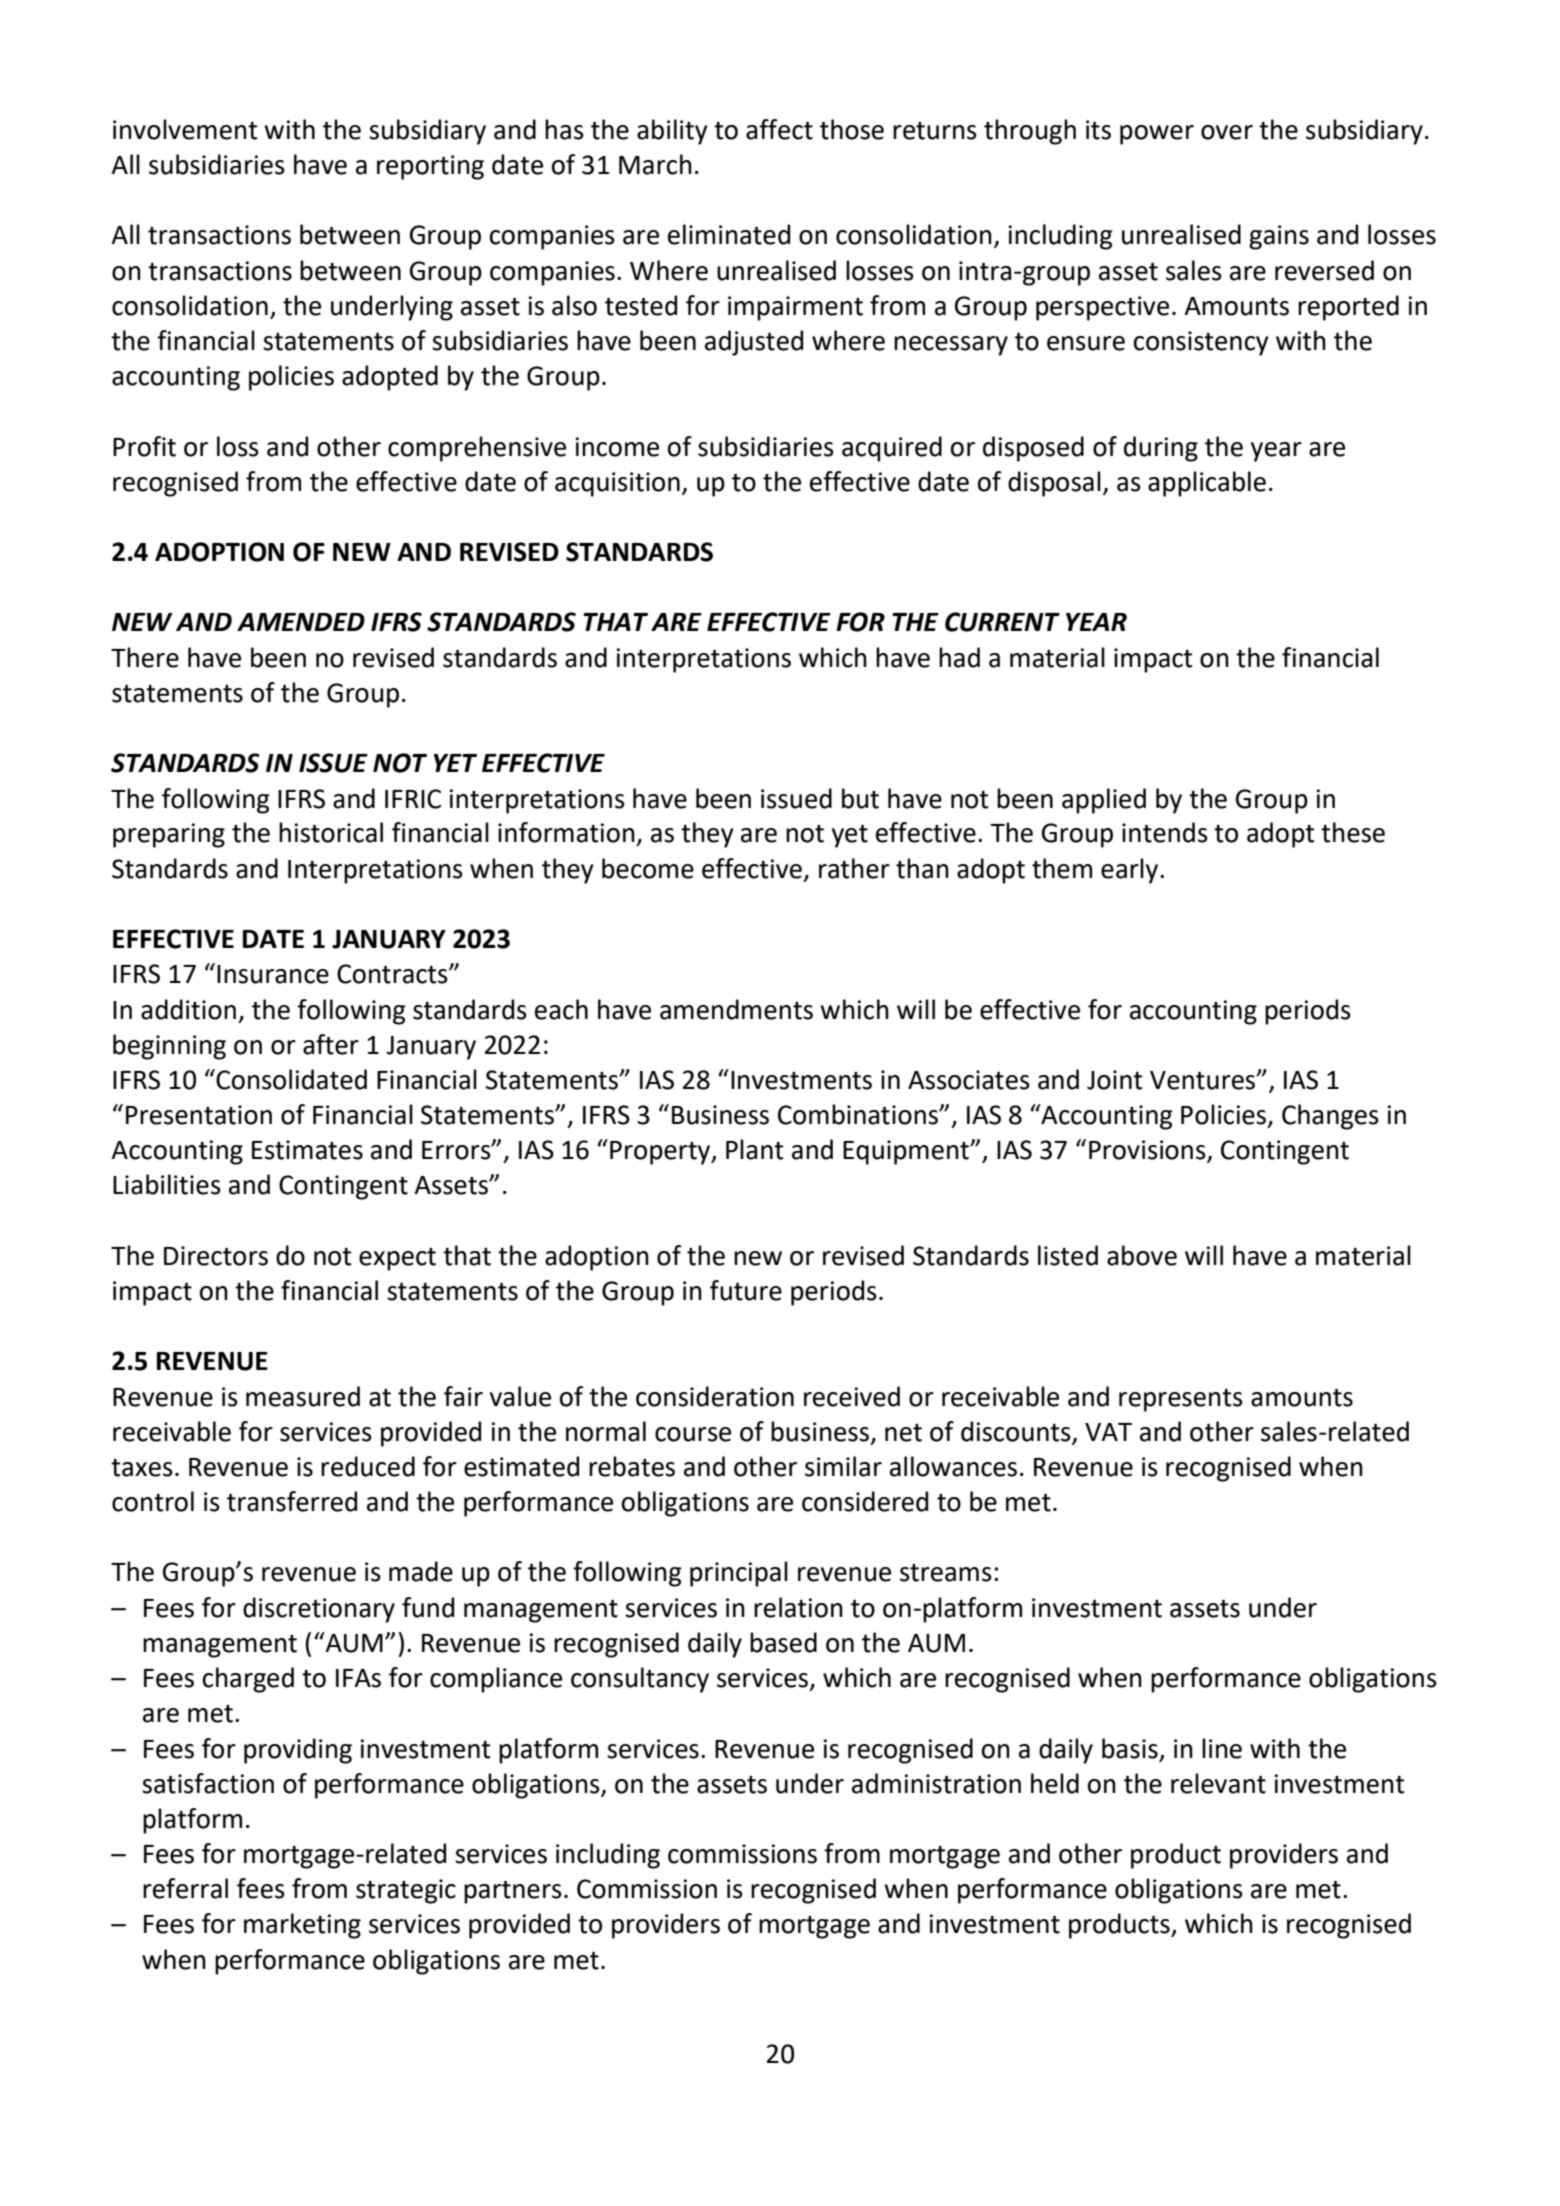 This screenshot has width=1560, height=2206. Describe the element at coordinates (936, 1783) in the screenshot. I see `administration` at that location.
